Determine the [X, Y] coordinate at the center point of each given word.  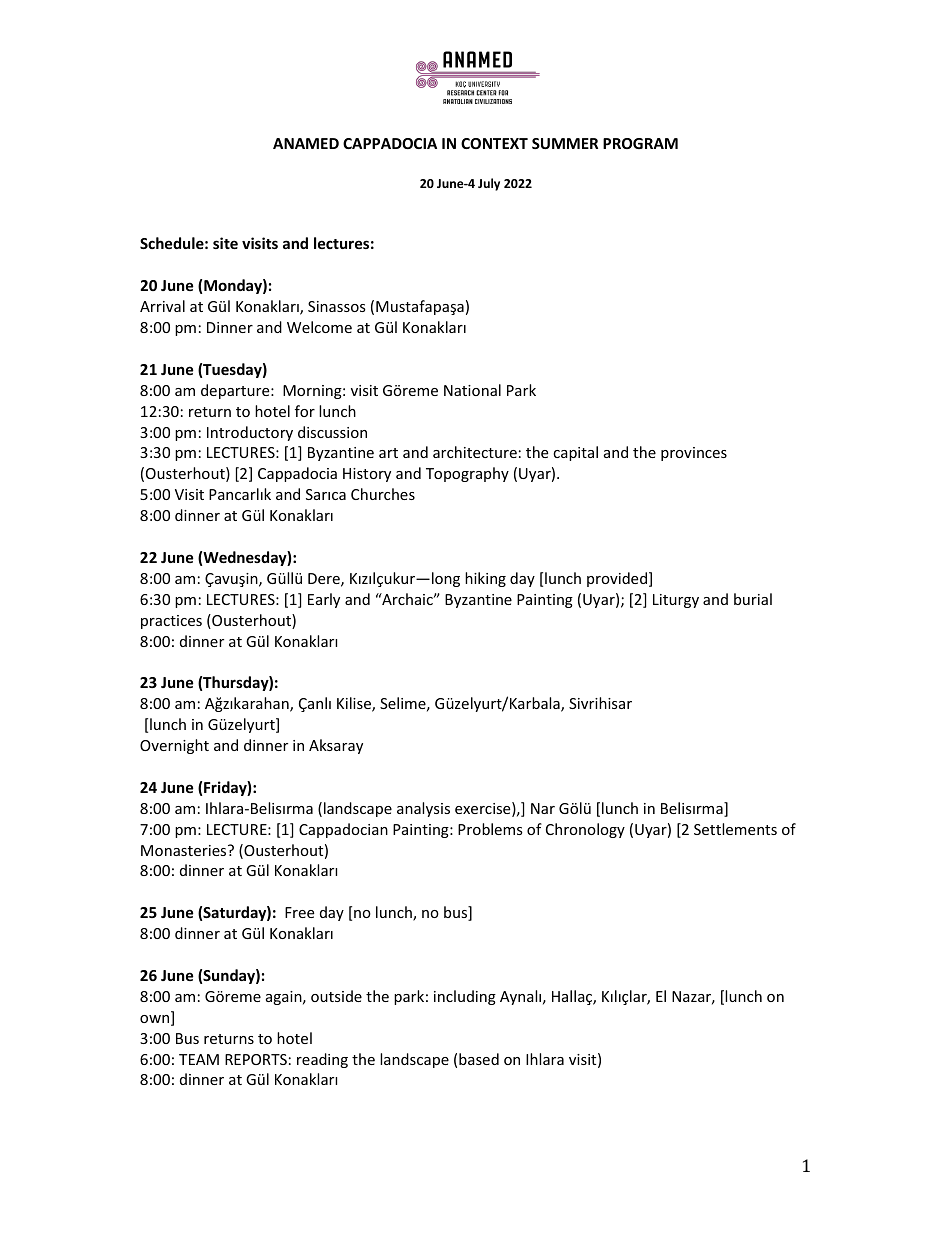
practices [171, 622]
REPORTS [256, 1059]
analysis [423, 809]
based [479, 1059]
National [472, 390]
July [489, 184]
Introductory [250, 433]
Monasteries [185, 850]
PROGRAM [640, 143]
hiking [485, 579]
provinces [694, 454]
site [225, 243]
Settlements [735, 829]
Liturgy [676, 601]
